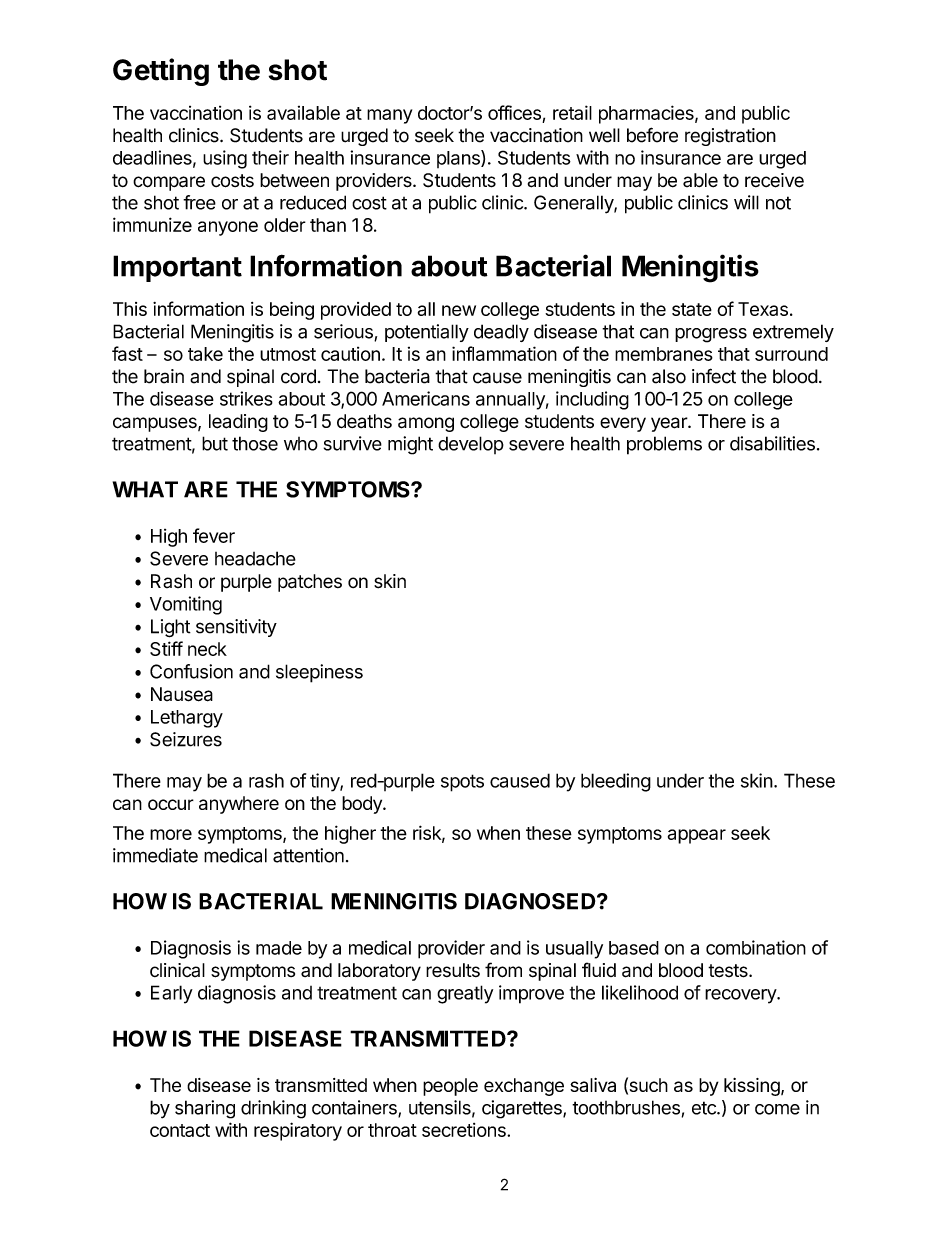  Describe the element at coordinates (730, 137) in the screenshot. I see `registration` at that location.
